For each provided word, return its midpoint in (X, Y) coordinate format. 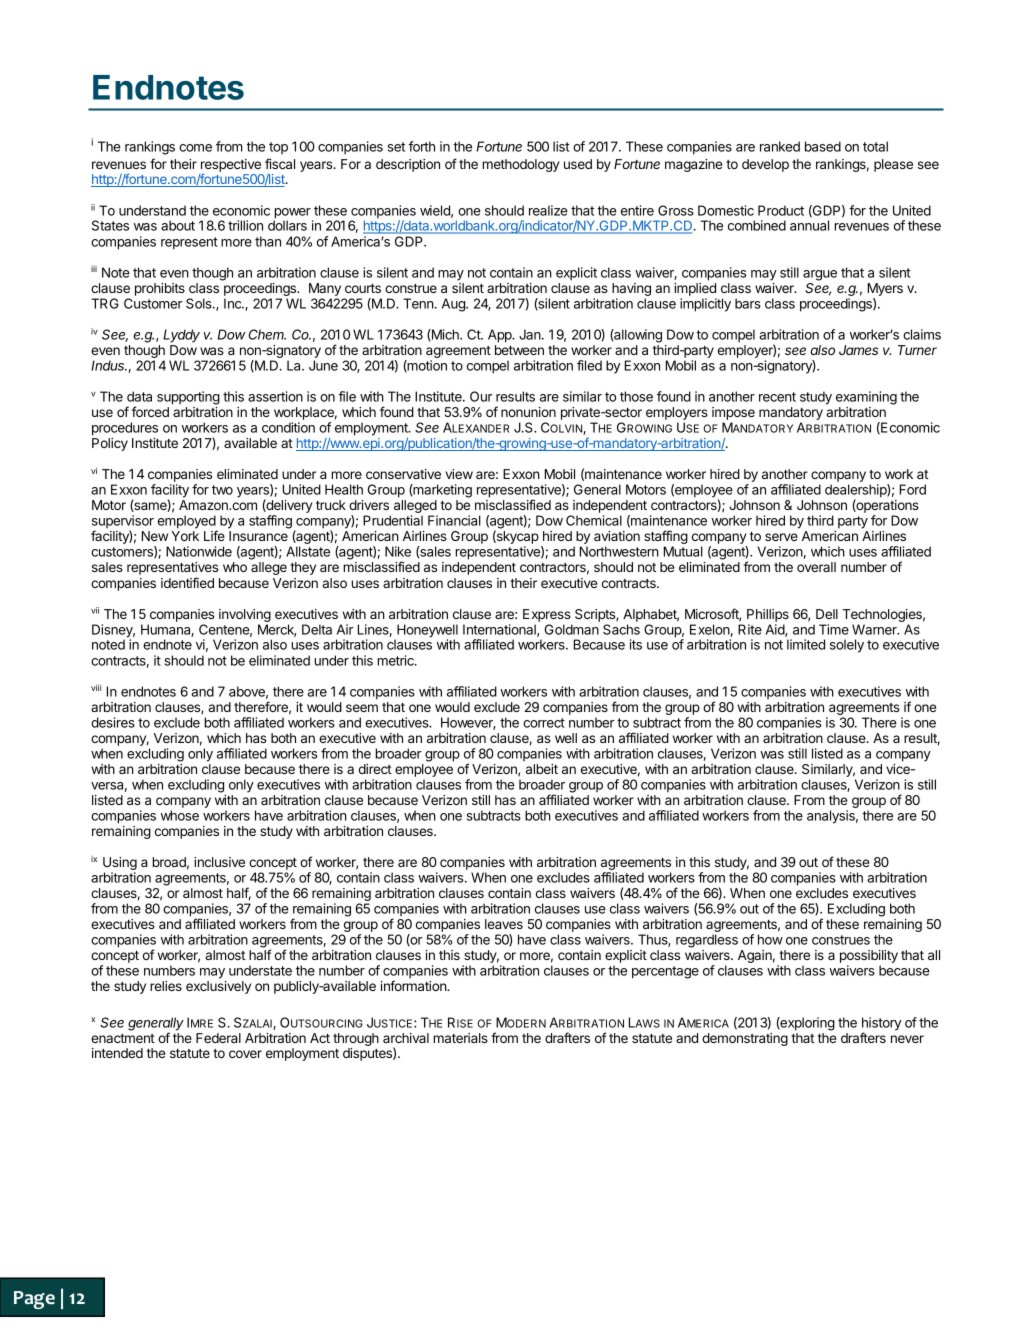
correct (544, 723)
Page (34, 1300)
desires (113, 722)
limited (806, 644)
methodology (520, 165)
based (823, 146)
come (195, 148)
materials (460, 1038)
